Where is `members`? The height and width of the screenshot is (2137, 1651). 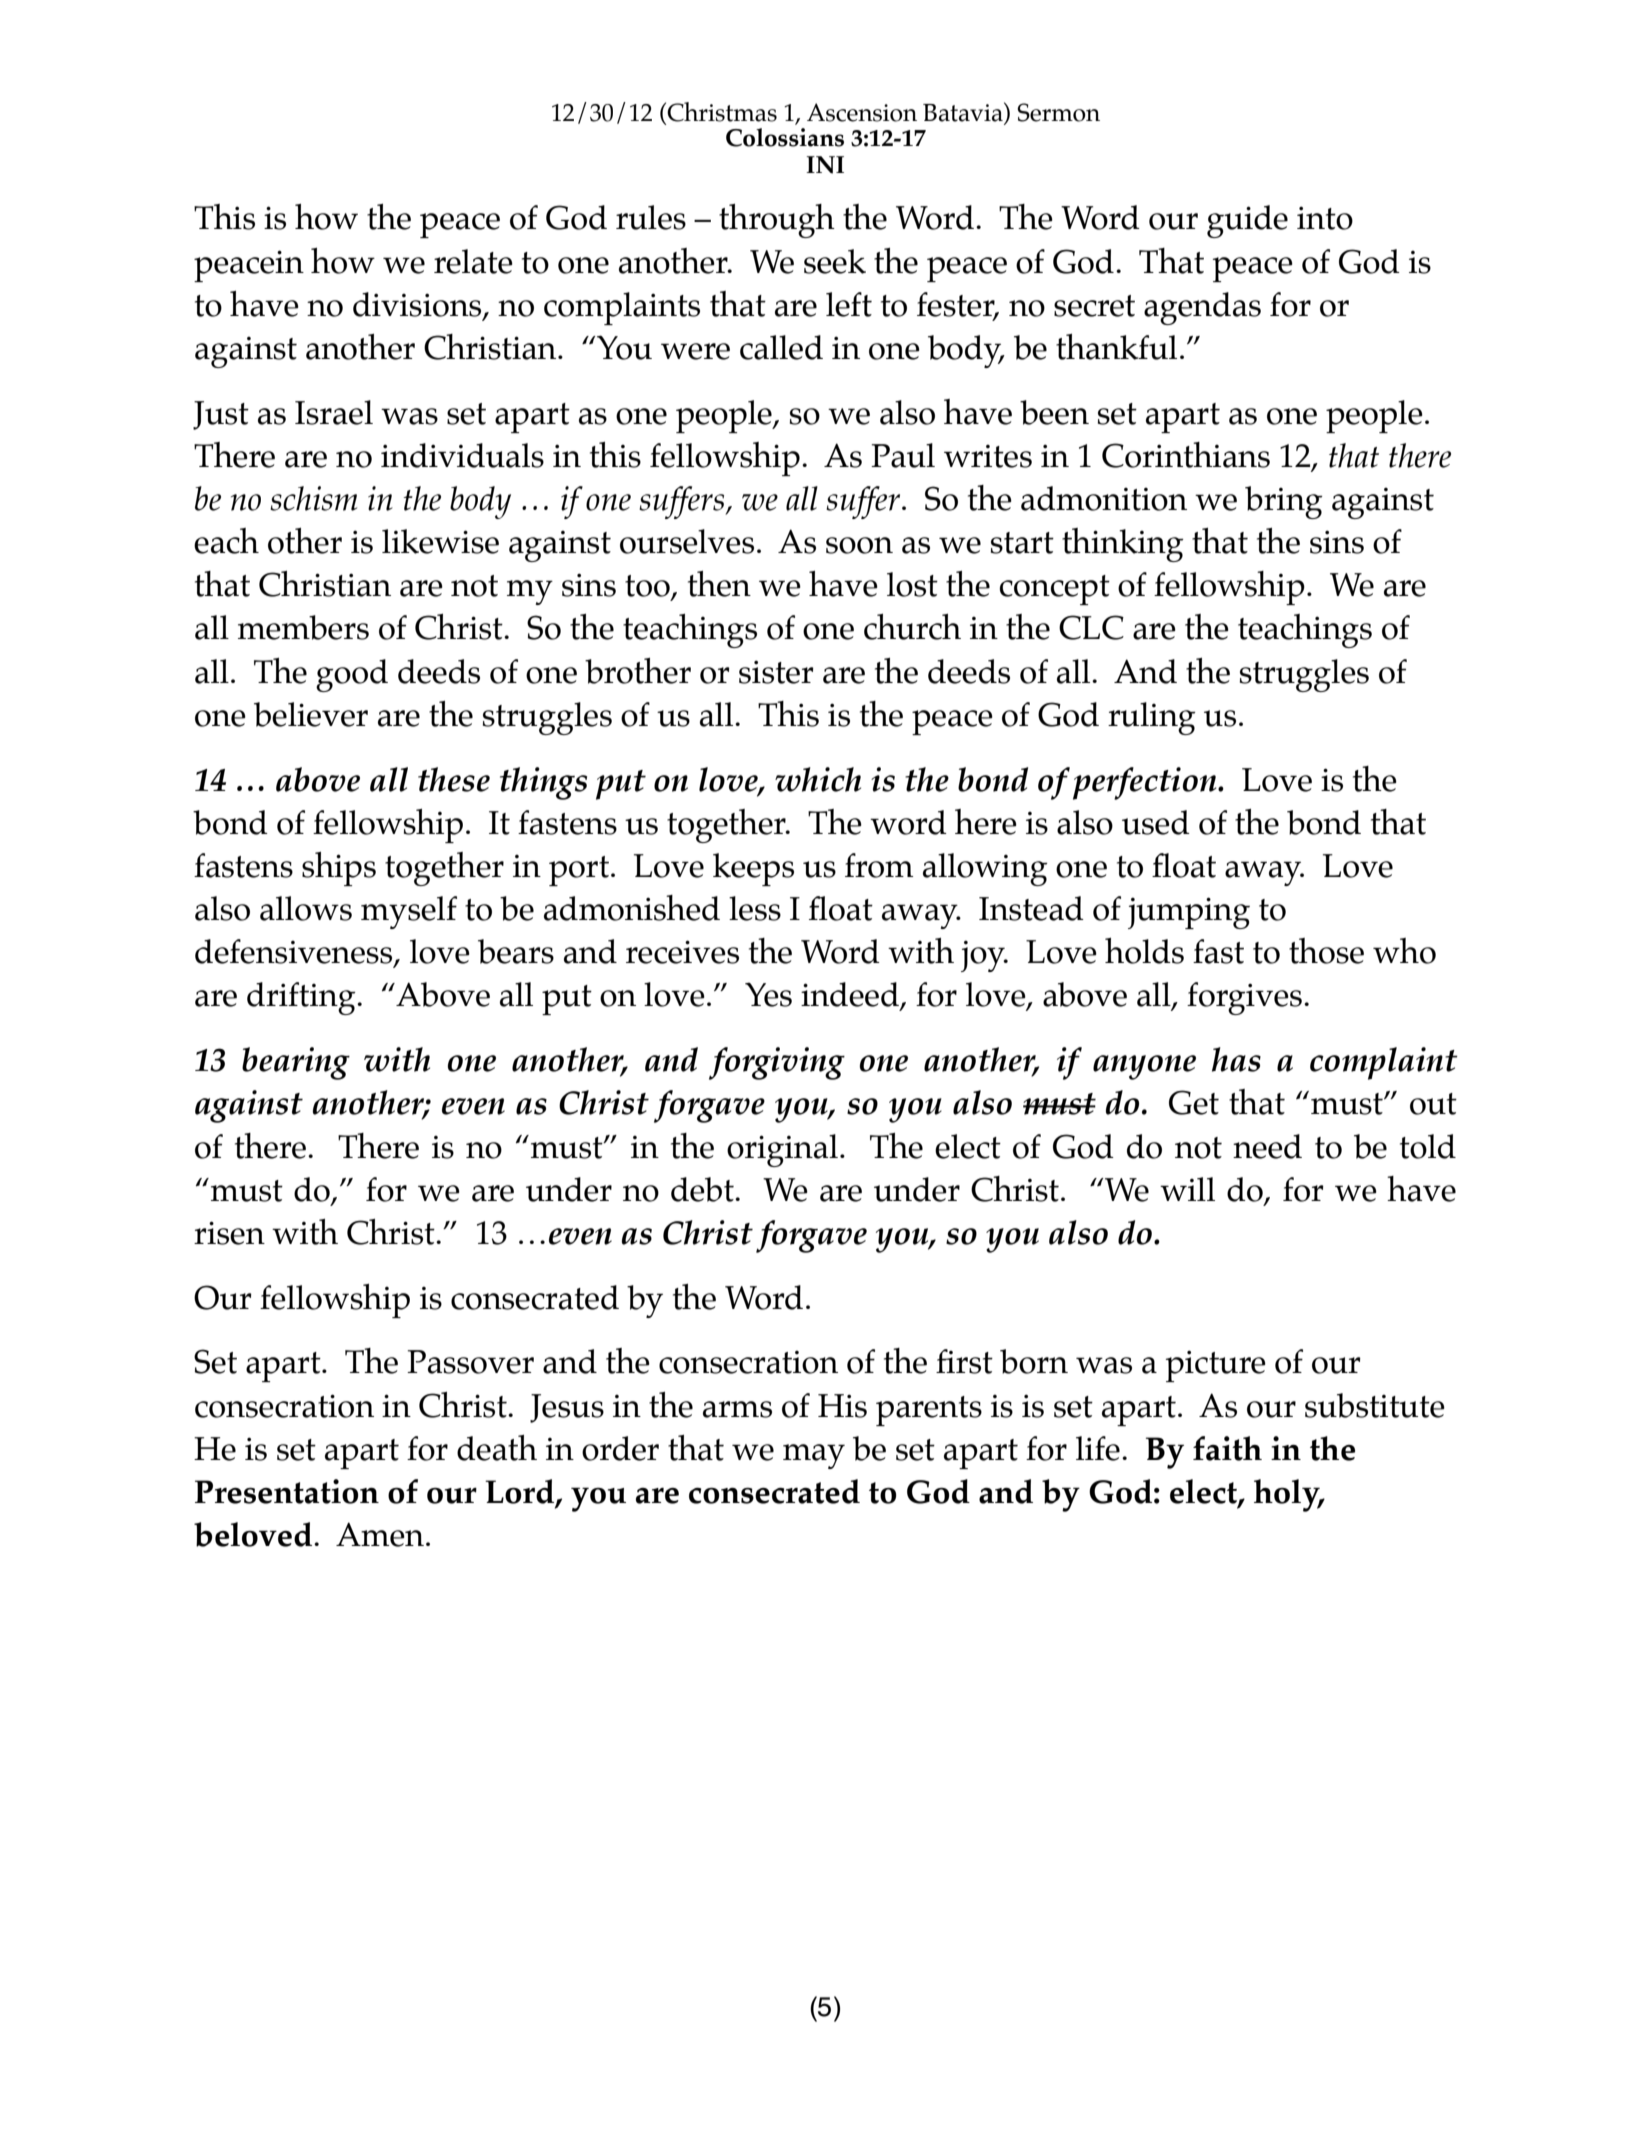
members is located at coordinates (303, 627).
